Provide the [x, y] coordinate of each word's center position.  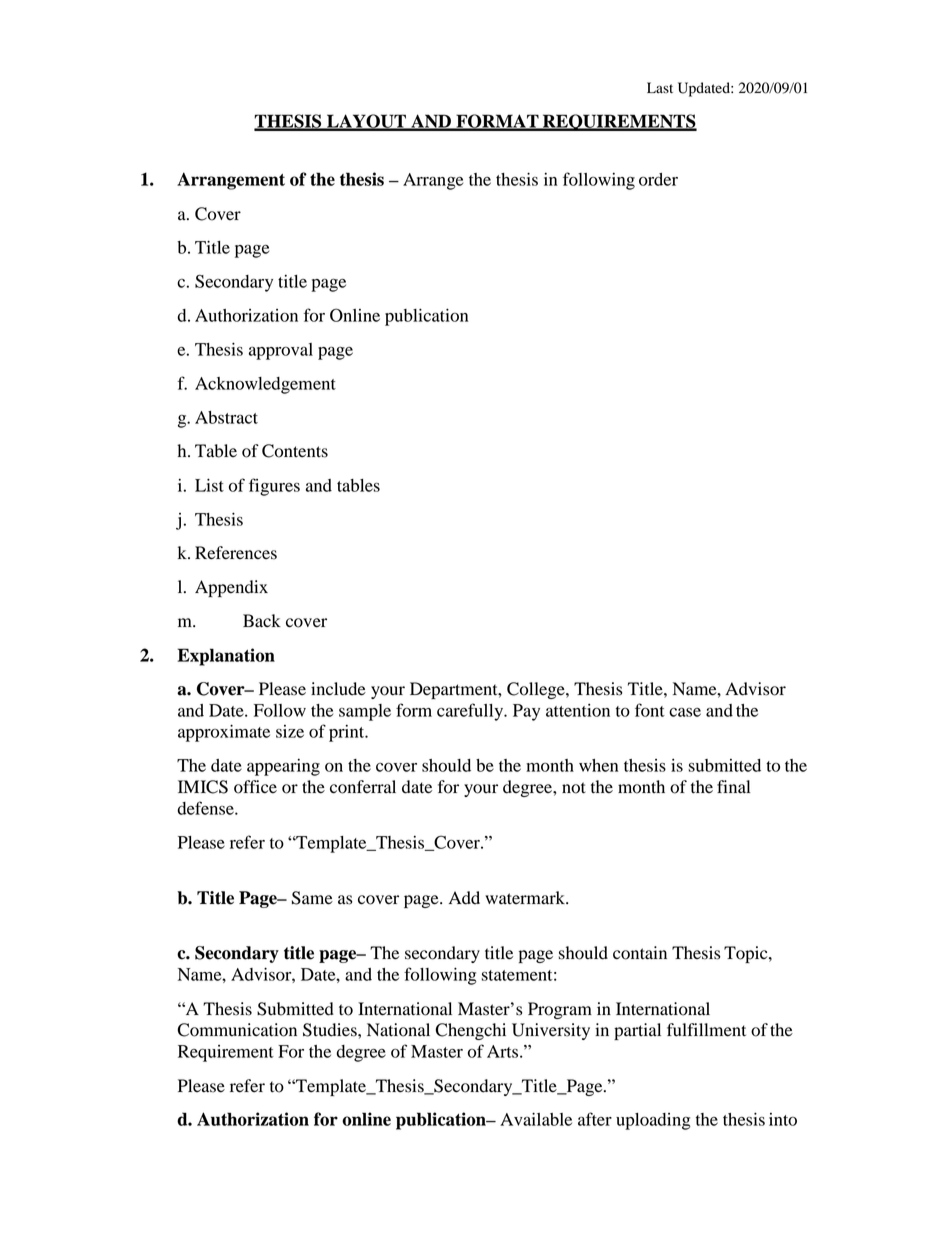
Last [660, 87]
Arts [504, 1051]
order [658, 179]
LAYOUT [366, 122]
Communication [237, 1030]
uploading [653, 1121]
